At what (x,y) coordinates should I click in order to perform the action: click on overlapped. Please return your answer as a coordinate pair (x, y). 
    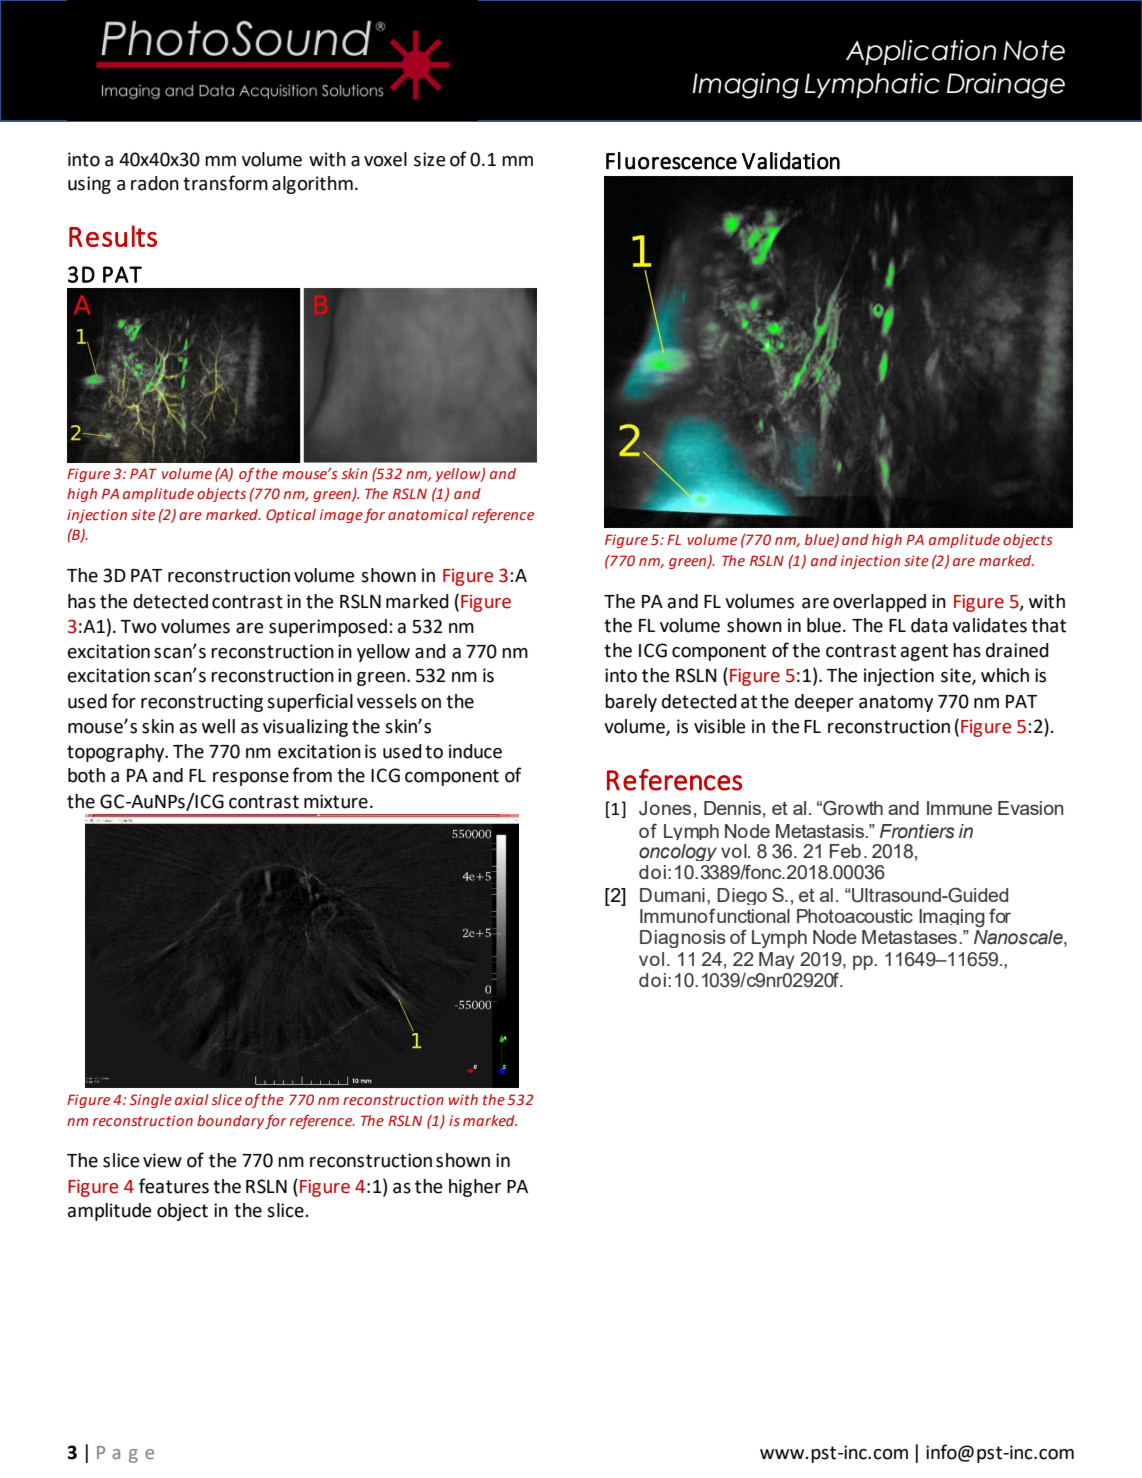
    Looking at the image, I should click on (879, 603).
